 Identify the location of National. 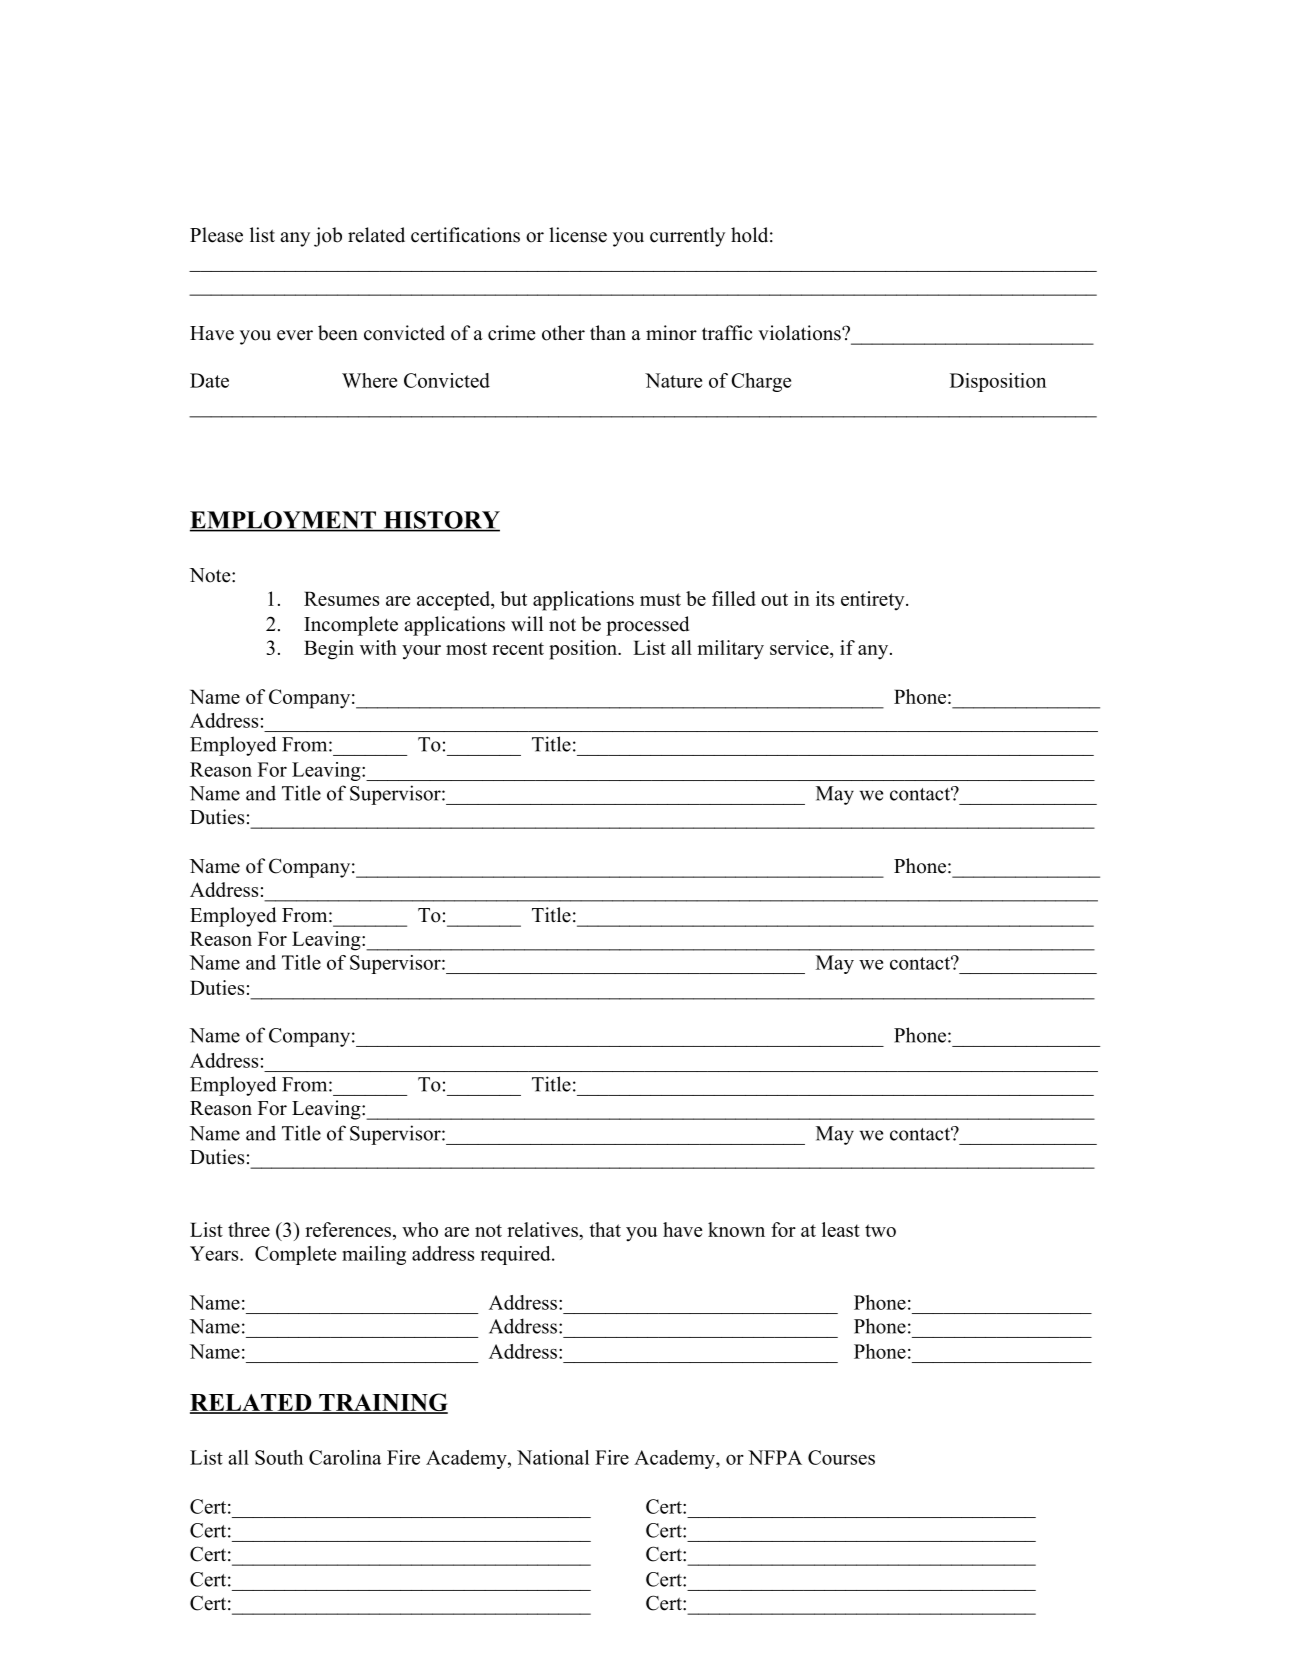
(553, 1457).
